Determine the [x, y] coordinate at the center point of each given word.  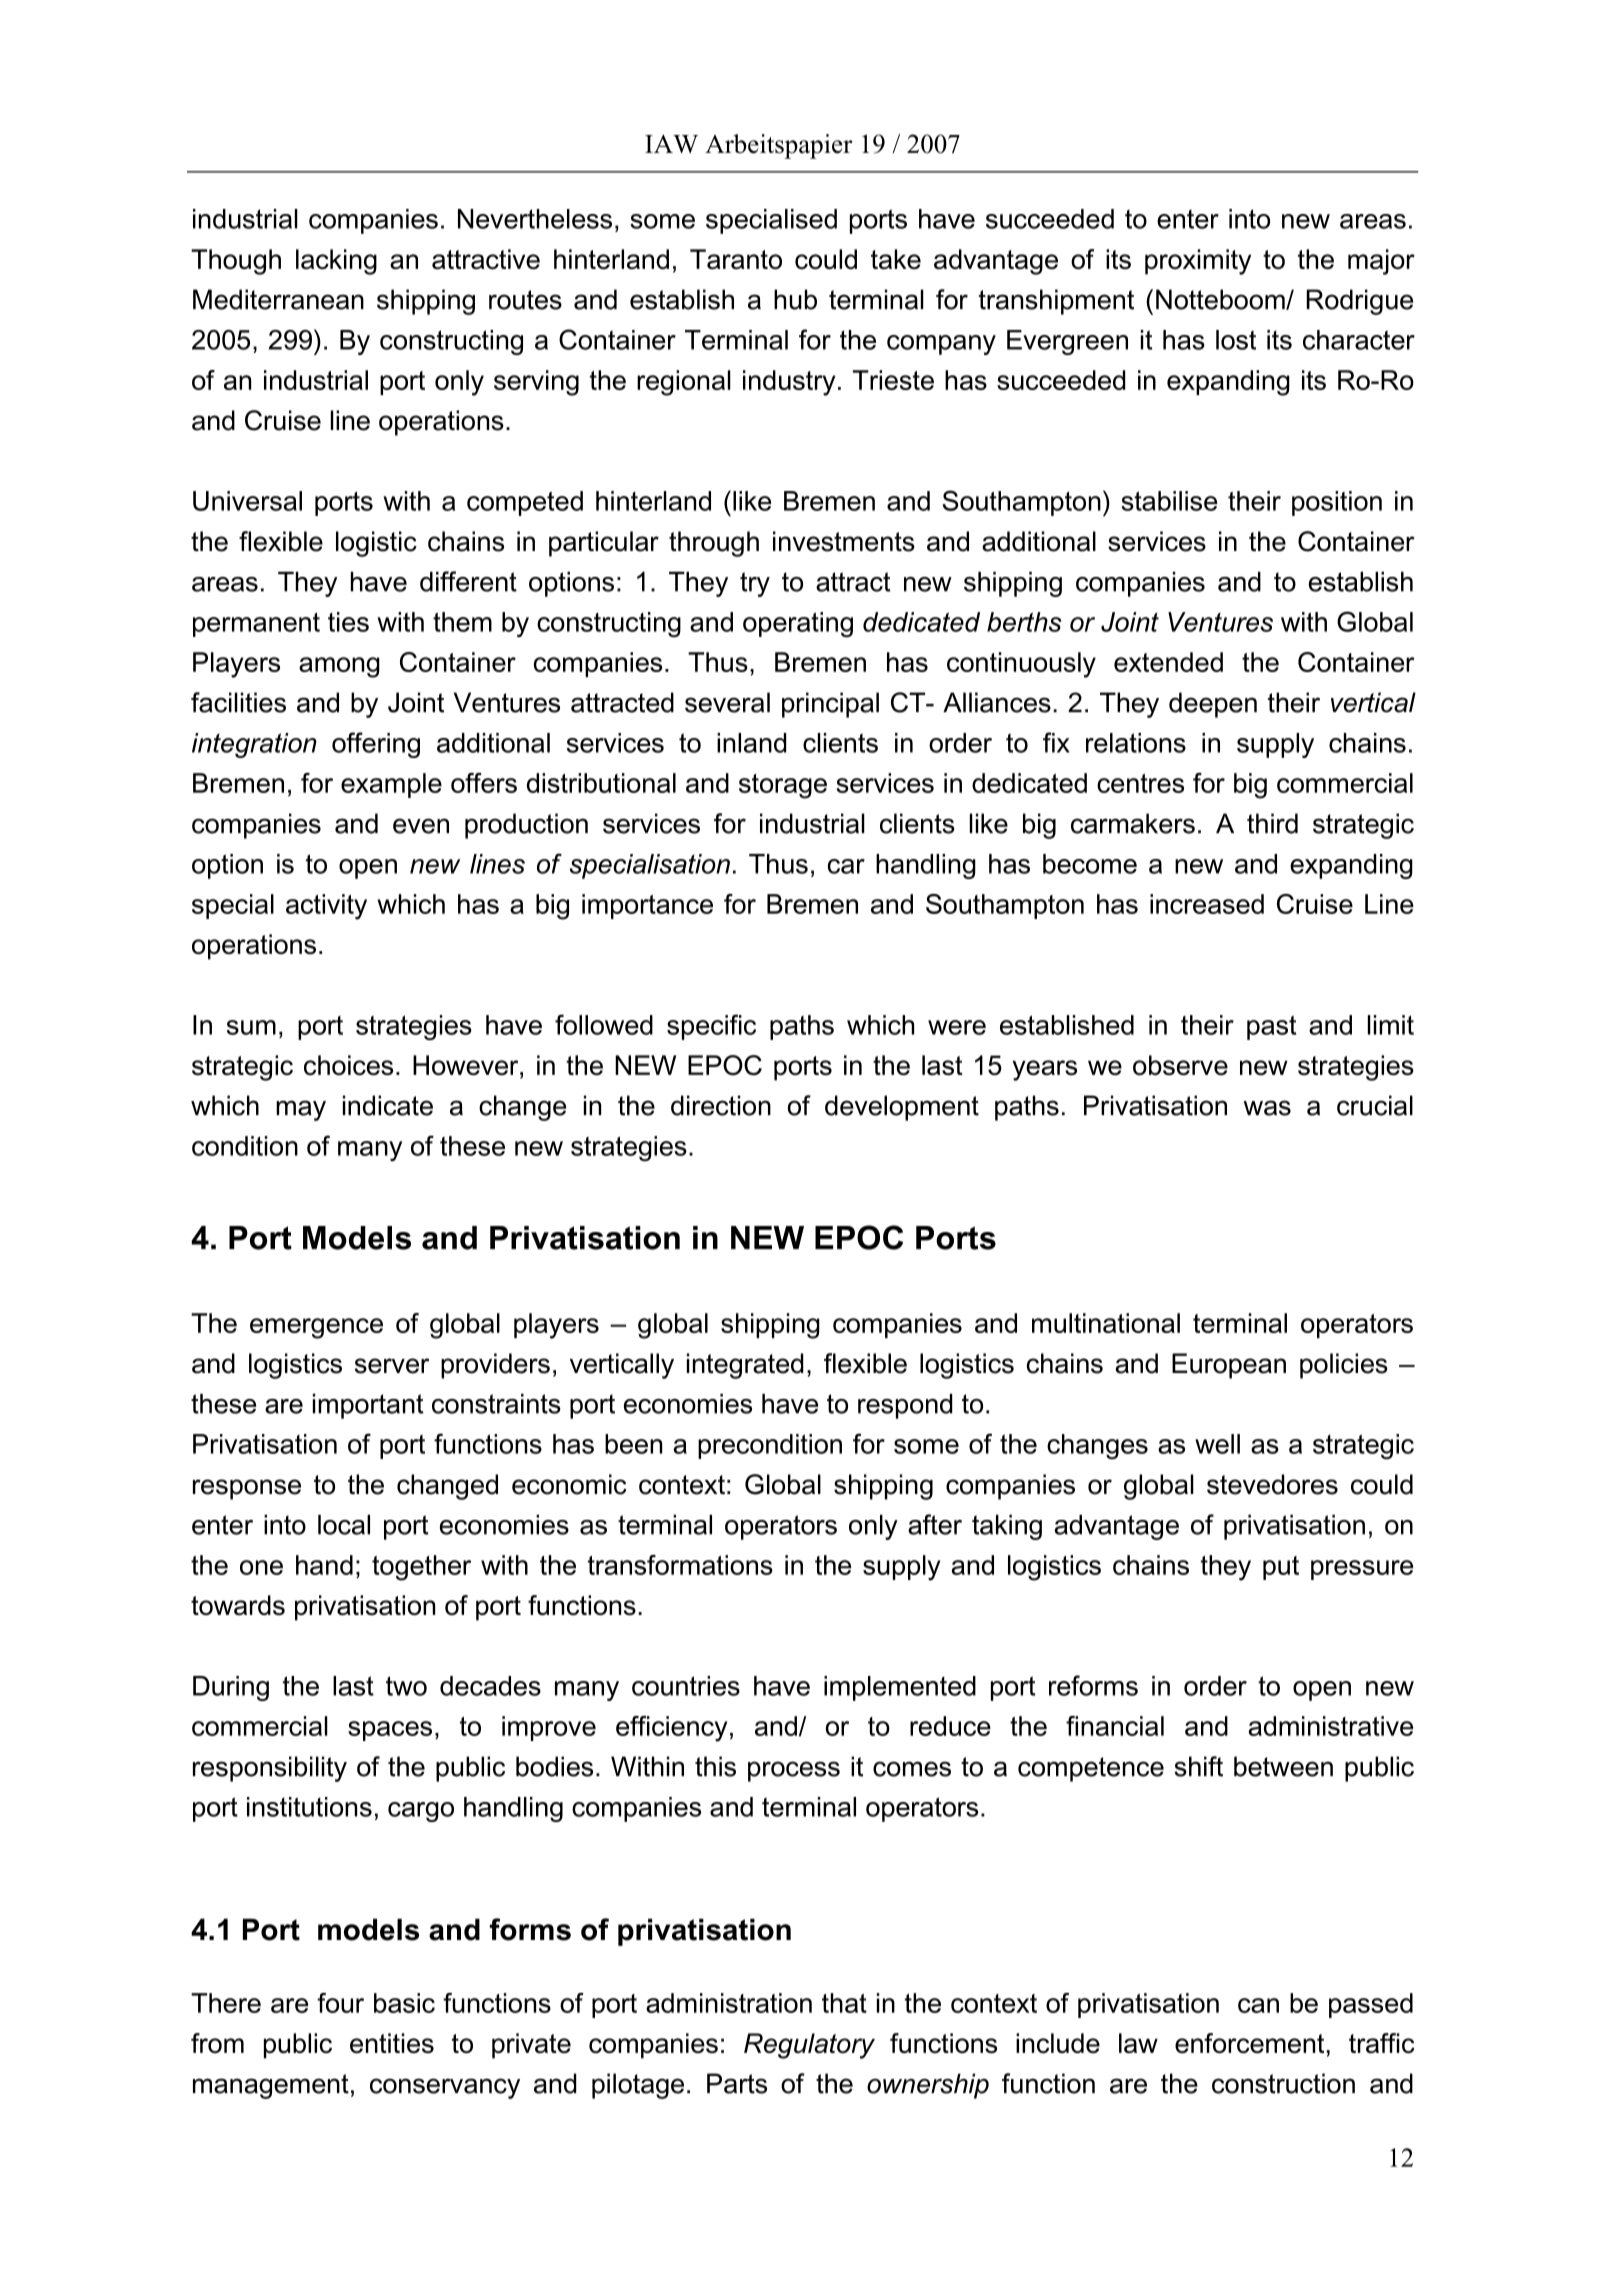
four [340, 2003]
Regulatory [809, 2046]
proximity [1198, 262]
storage [783, 786]
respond [905, 1406]
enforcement [1249, 2043]
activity [326, 907]
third [1272, 823]
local [344, 1525]
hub [795, 299]
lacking [336, 262]
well [1217, 1444]
